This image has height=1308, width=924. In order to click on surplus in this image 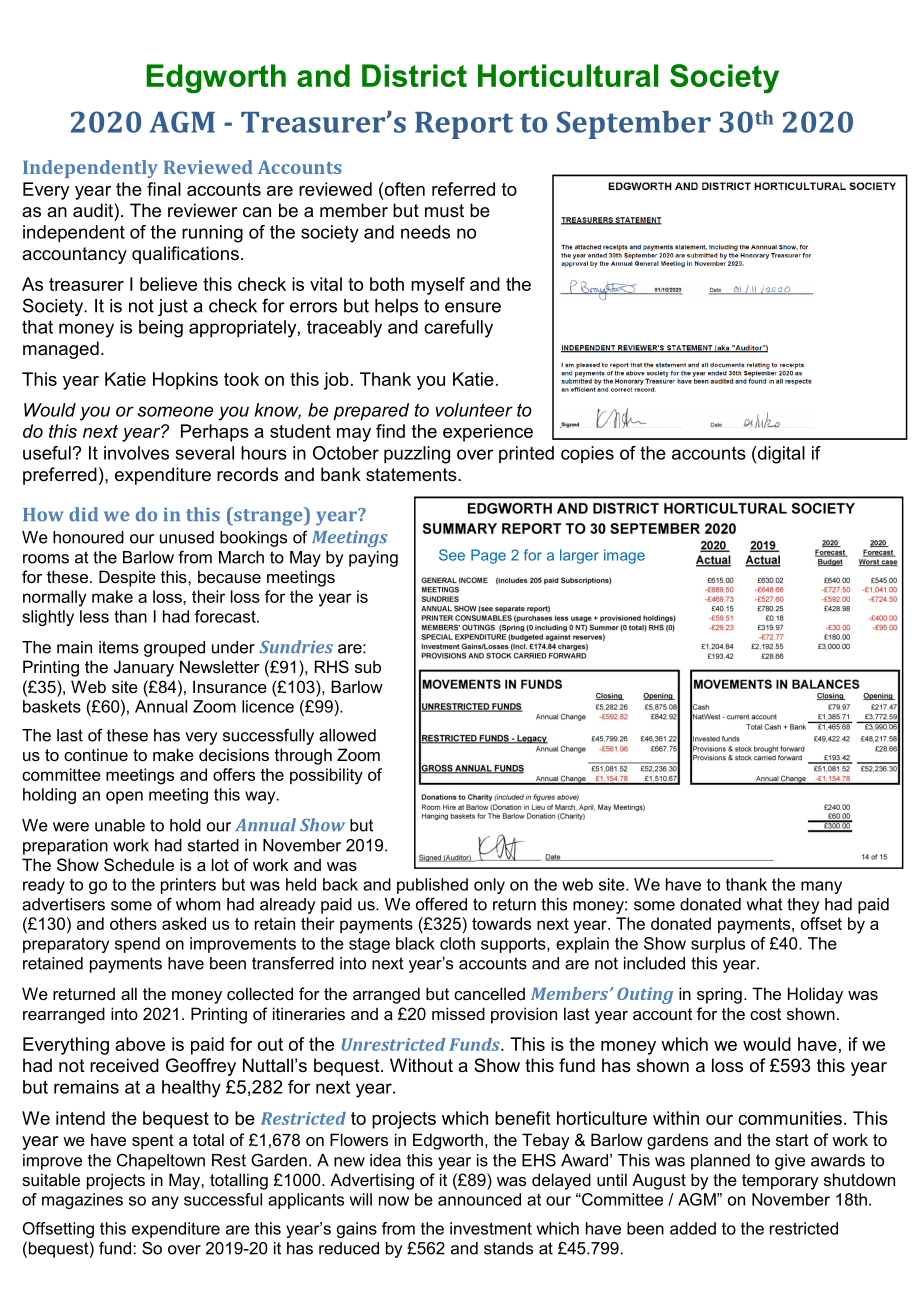, I will do `click(718, 945)`.
